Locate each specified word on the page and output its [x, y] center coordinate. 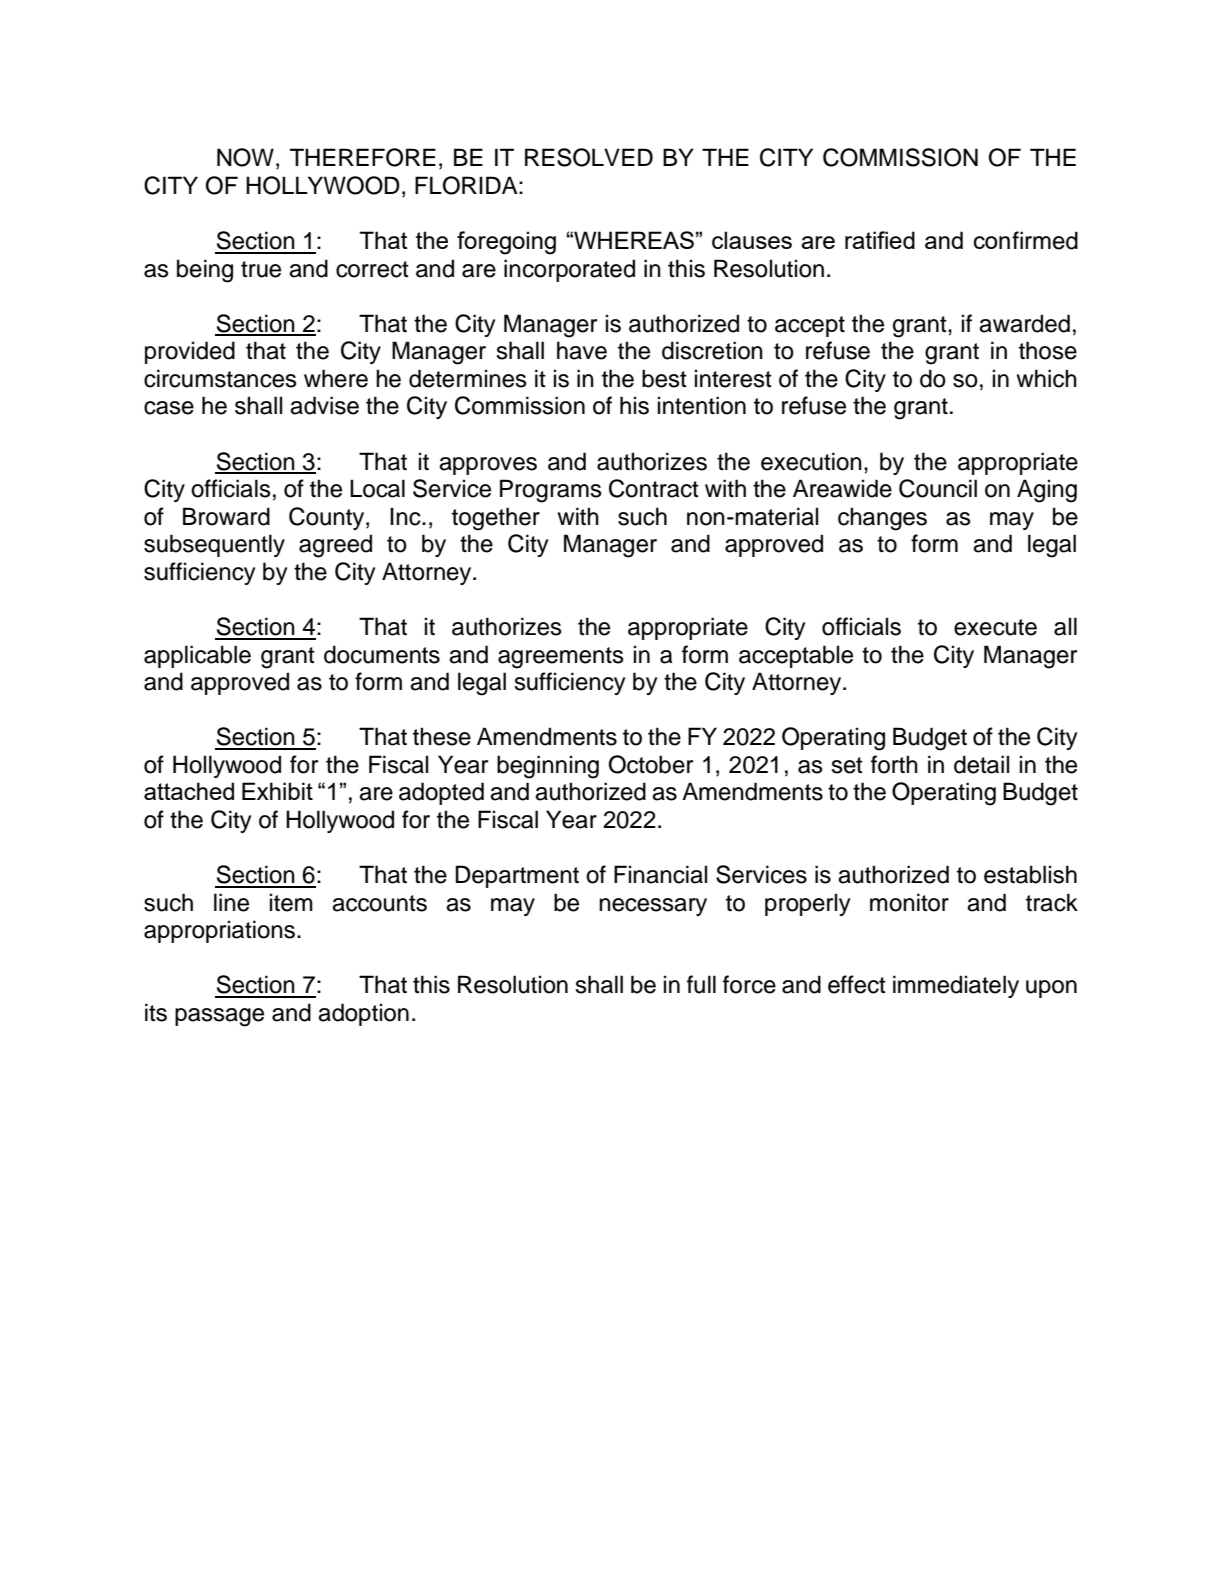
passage [219, 1017]
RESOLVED [589, 157]
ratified [880, 240]
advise [324, 405]
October [651, 764]
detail [981, 764]
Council [938, 488]
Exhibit [277, 791]
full [701, 984]
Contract [654, 488]
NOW [245, 157]
